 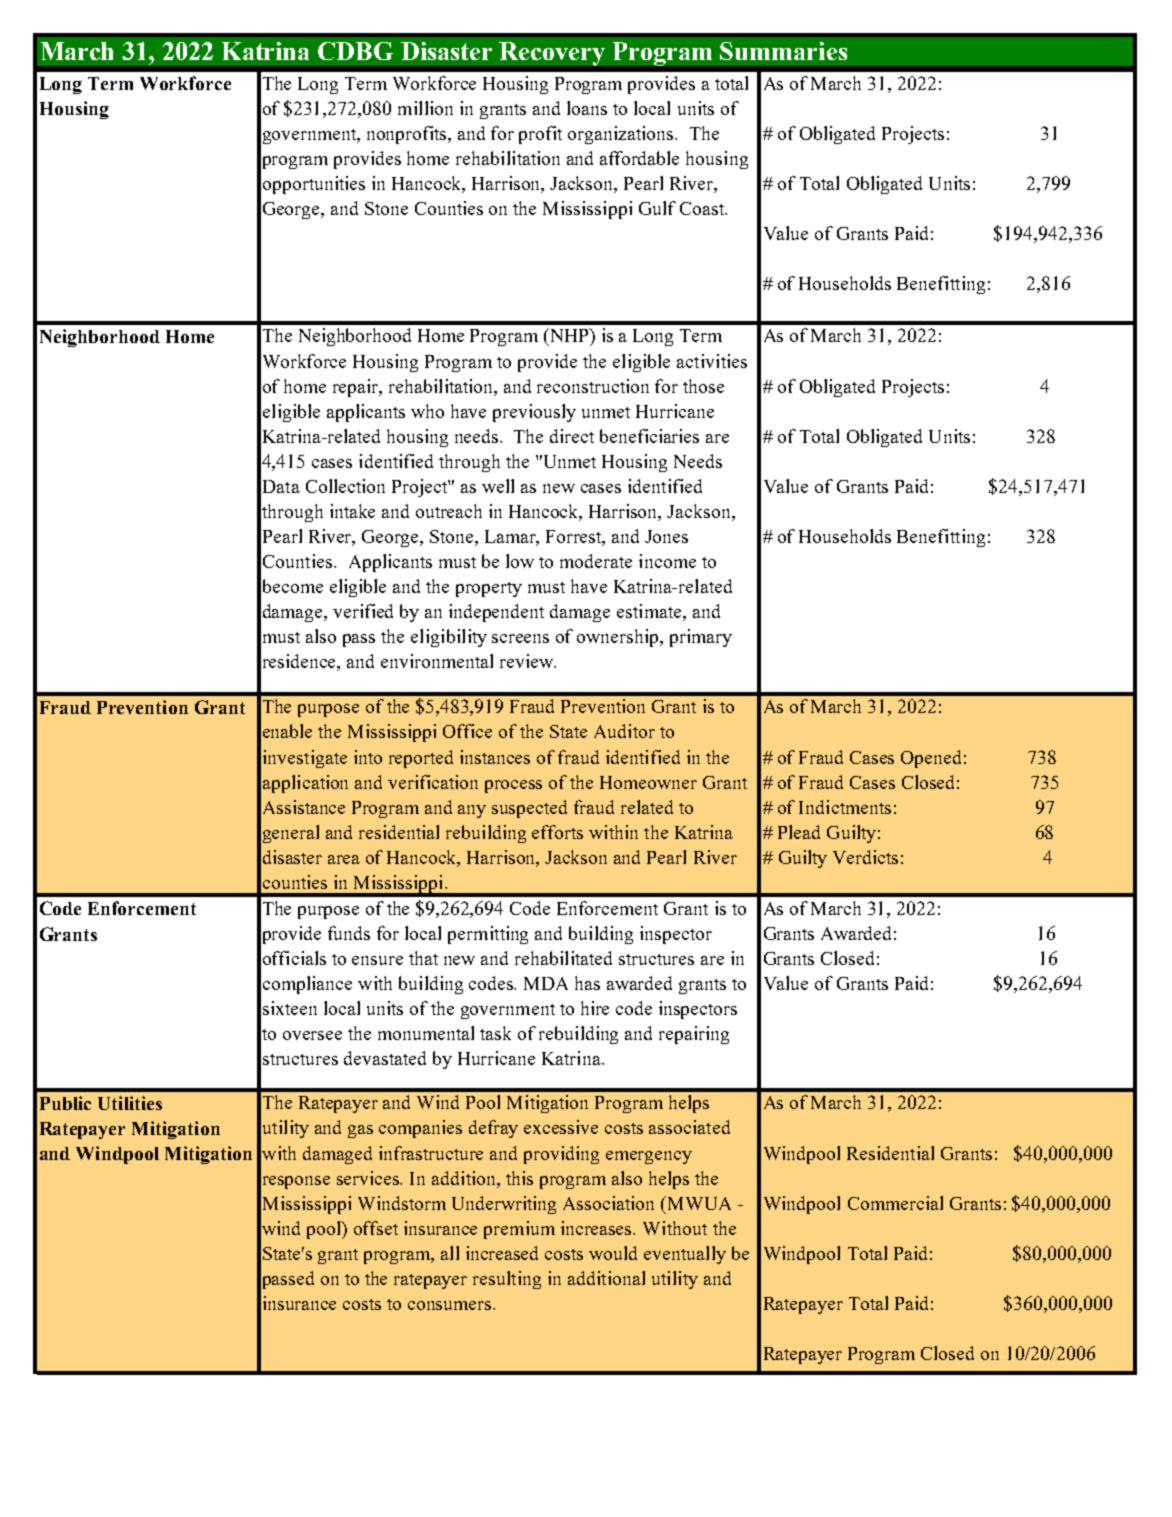 I want to click on environmental, so click(x=437, y=661).
